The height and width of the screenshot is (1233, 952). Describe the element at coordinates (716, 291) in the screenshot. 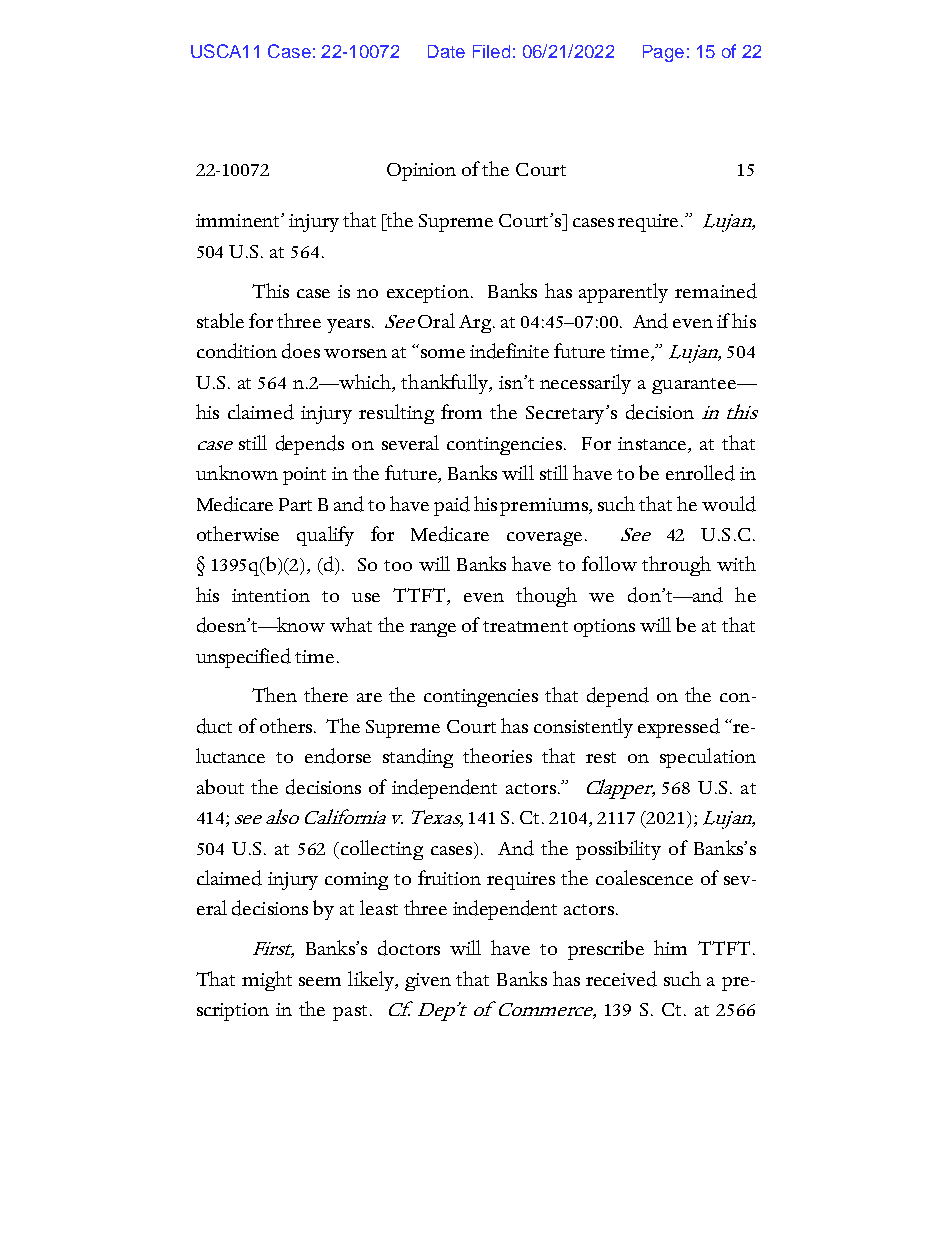

I see `remained` at that location.
